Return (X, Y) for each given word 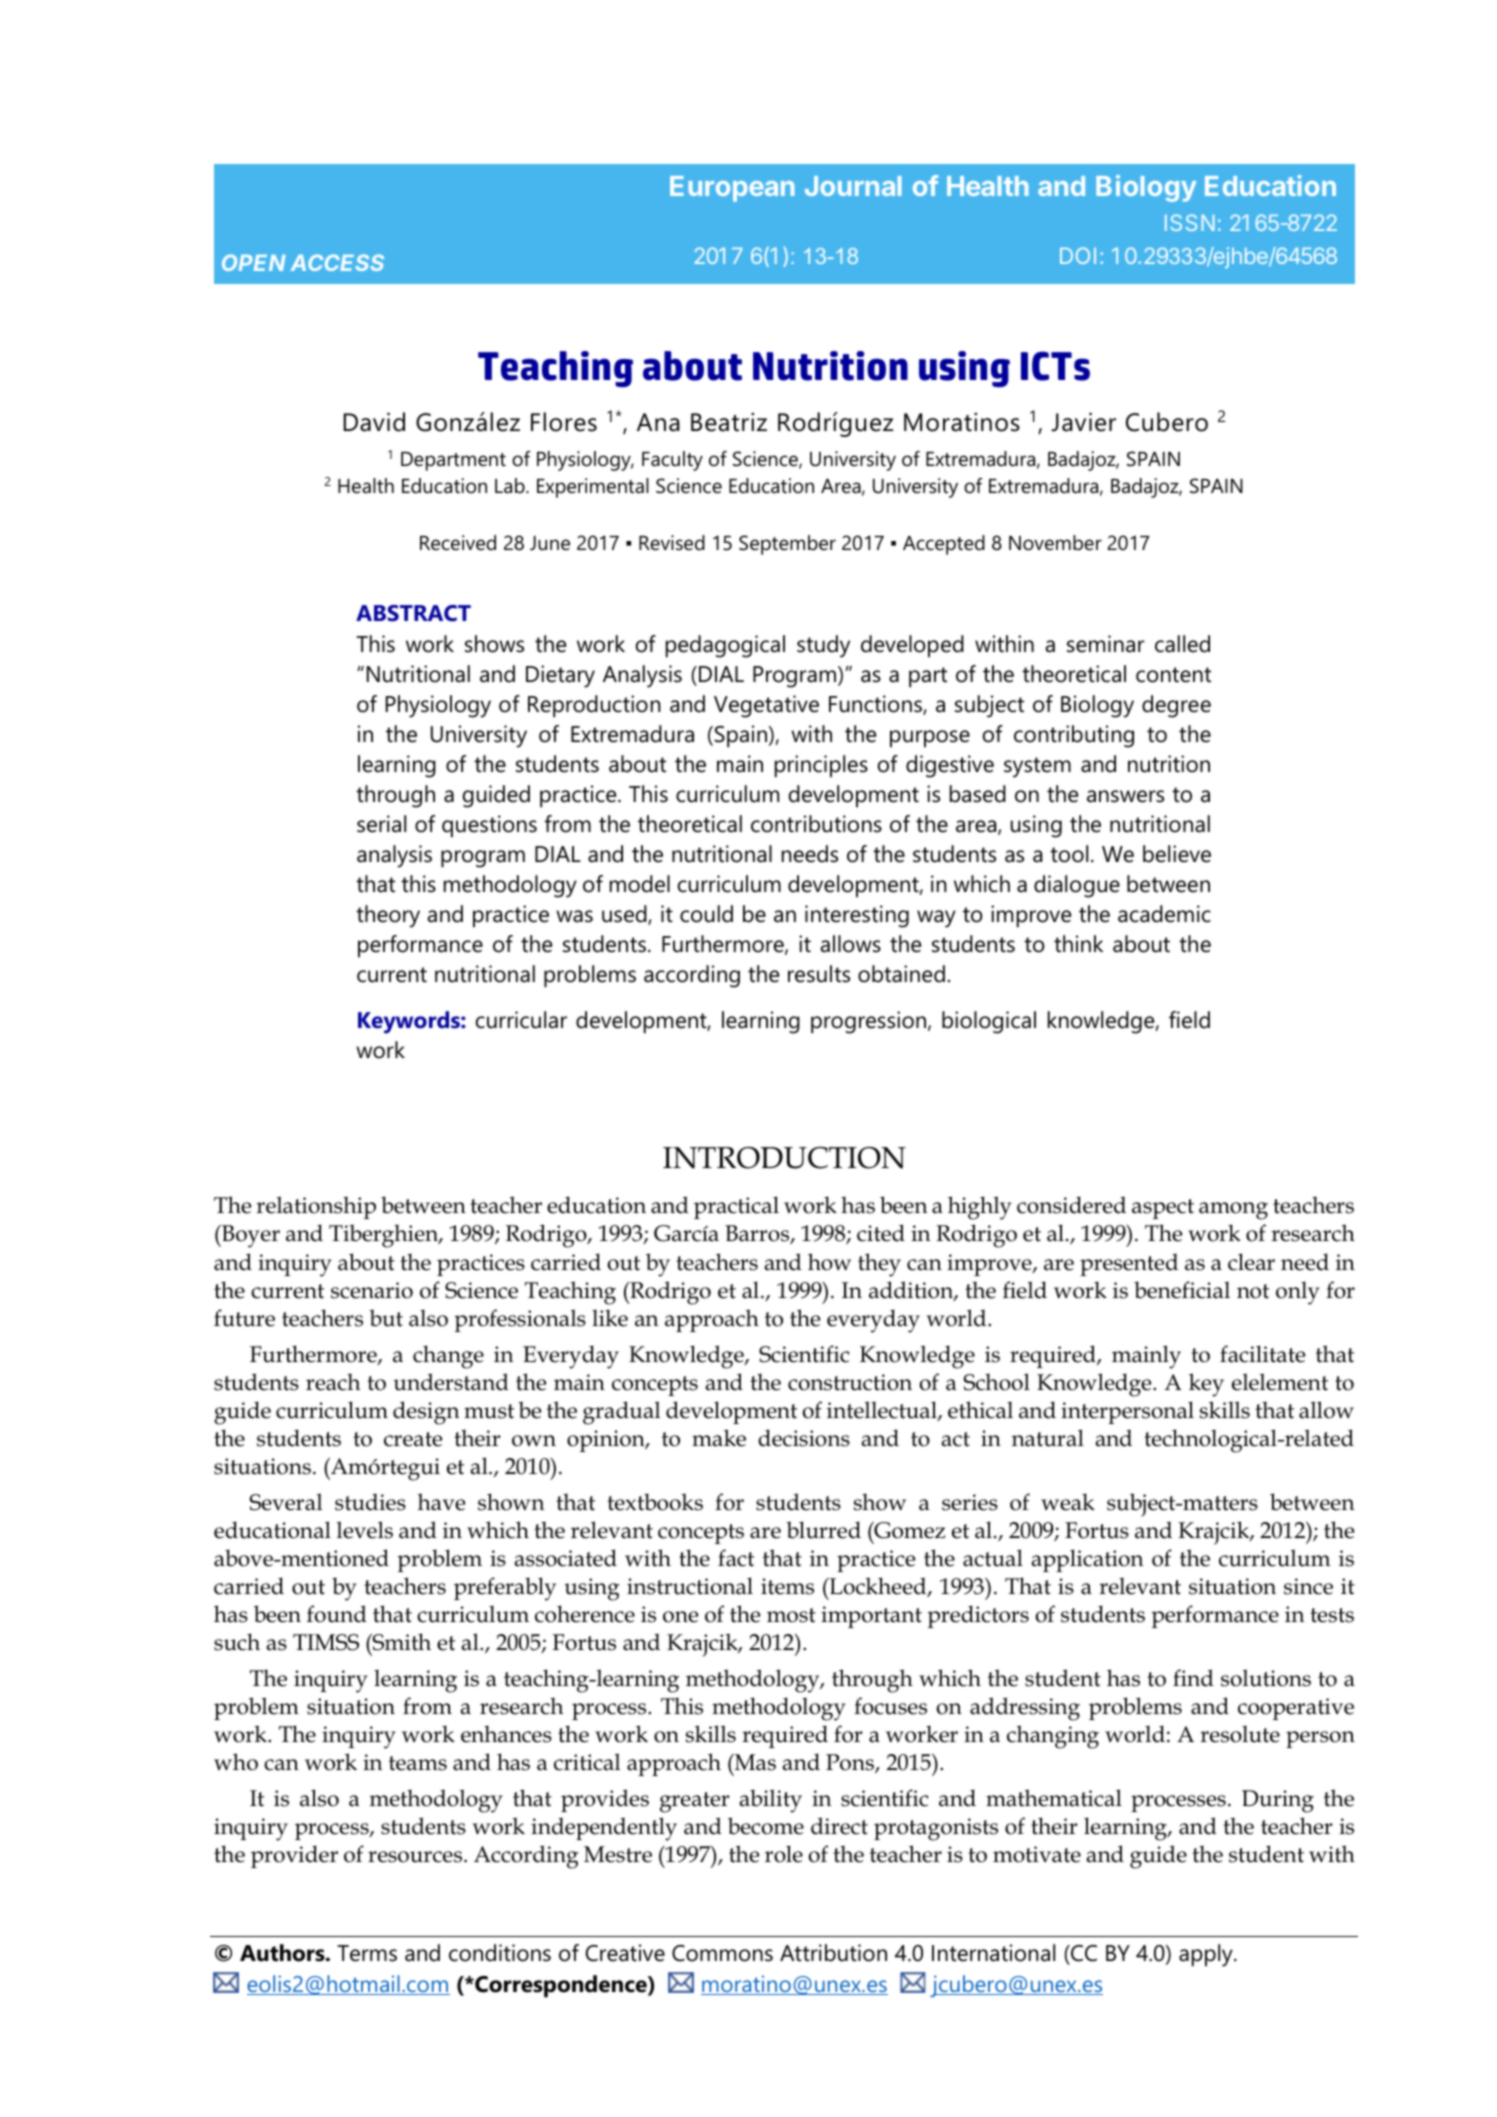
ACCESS (337, 262)
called (1182, 644)
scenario (372, 1290)
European (732, 189)
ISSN (1190, 222)
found (337, 1614)
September (787, 545)
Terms (367, 1953)
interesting (857, 916)
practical (736, 1207)
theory (388, 916)
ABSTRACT (413, 613)
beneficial (1182, 1290)
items (787, 1586)
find (1193, 1678)
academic (1164, 914)
